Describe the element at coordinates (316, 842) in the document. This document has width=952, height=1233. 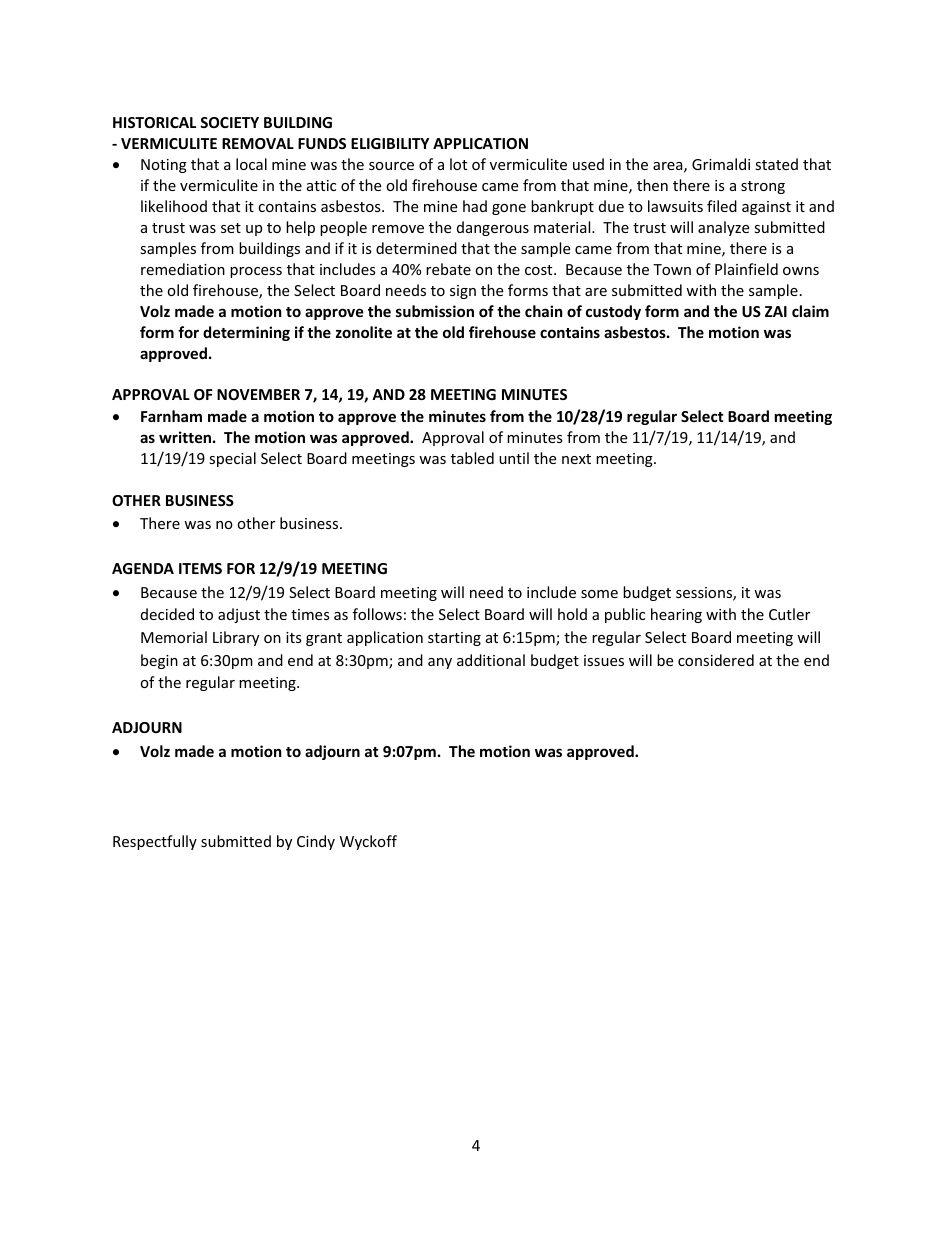
I see `Cindy` at that location.
